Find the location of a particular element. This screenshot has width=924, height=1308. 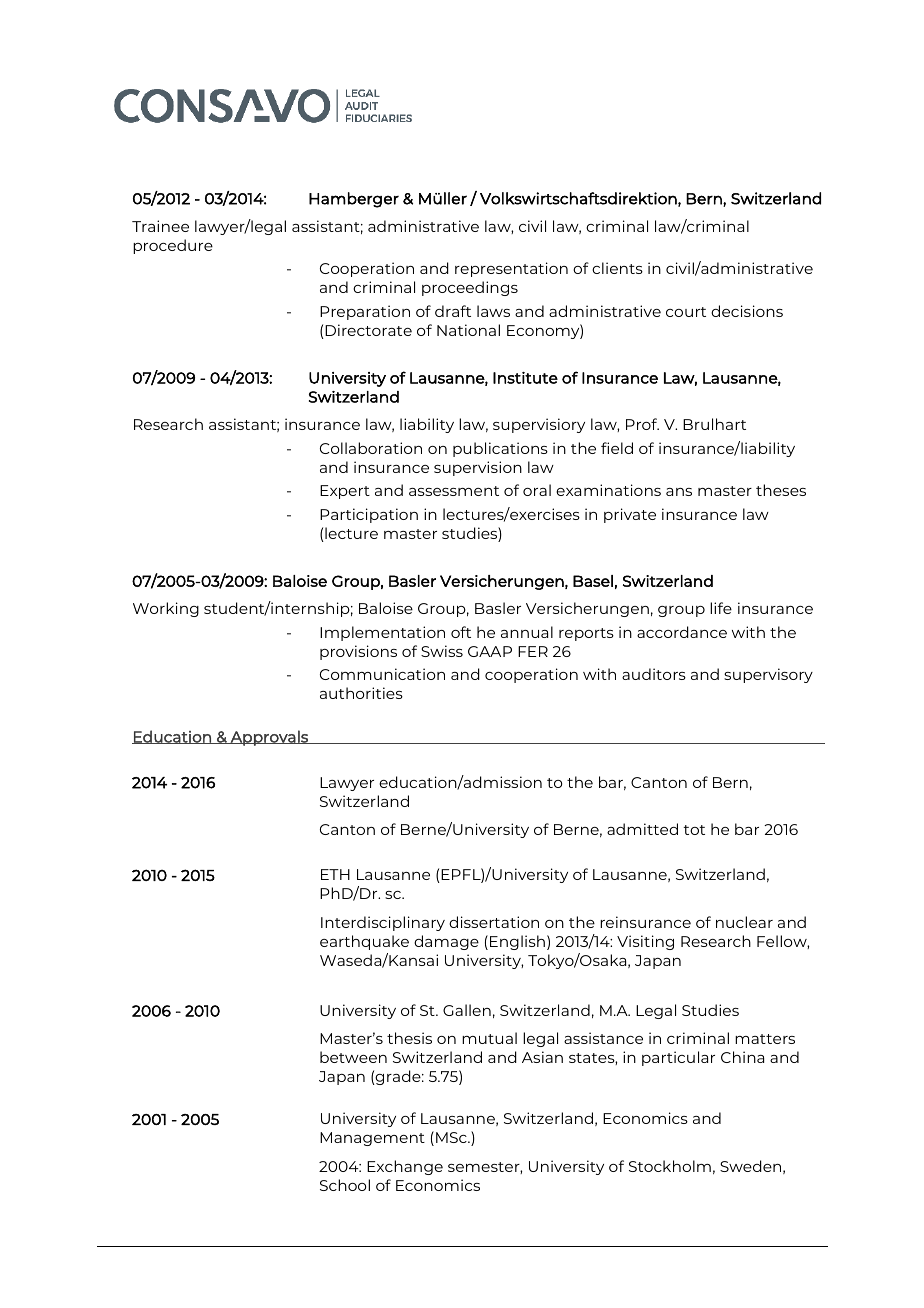

life is located at coordinates (721, 608).
